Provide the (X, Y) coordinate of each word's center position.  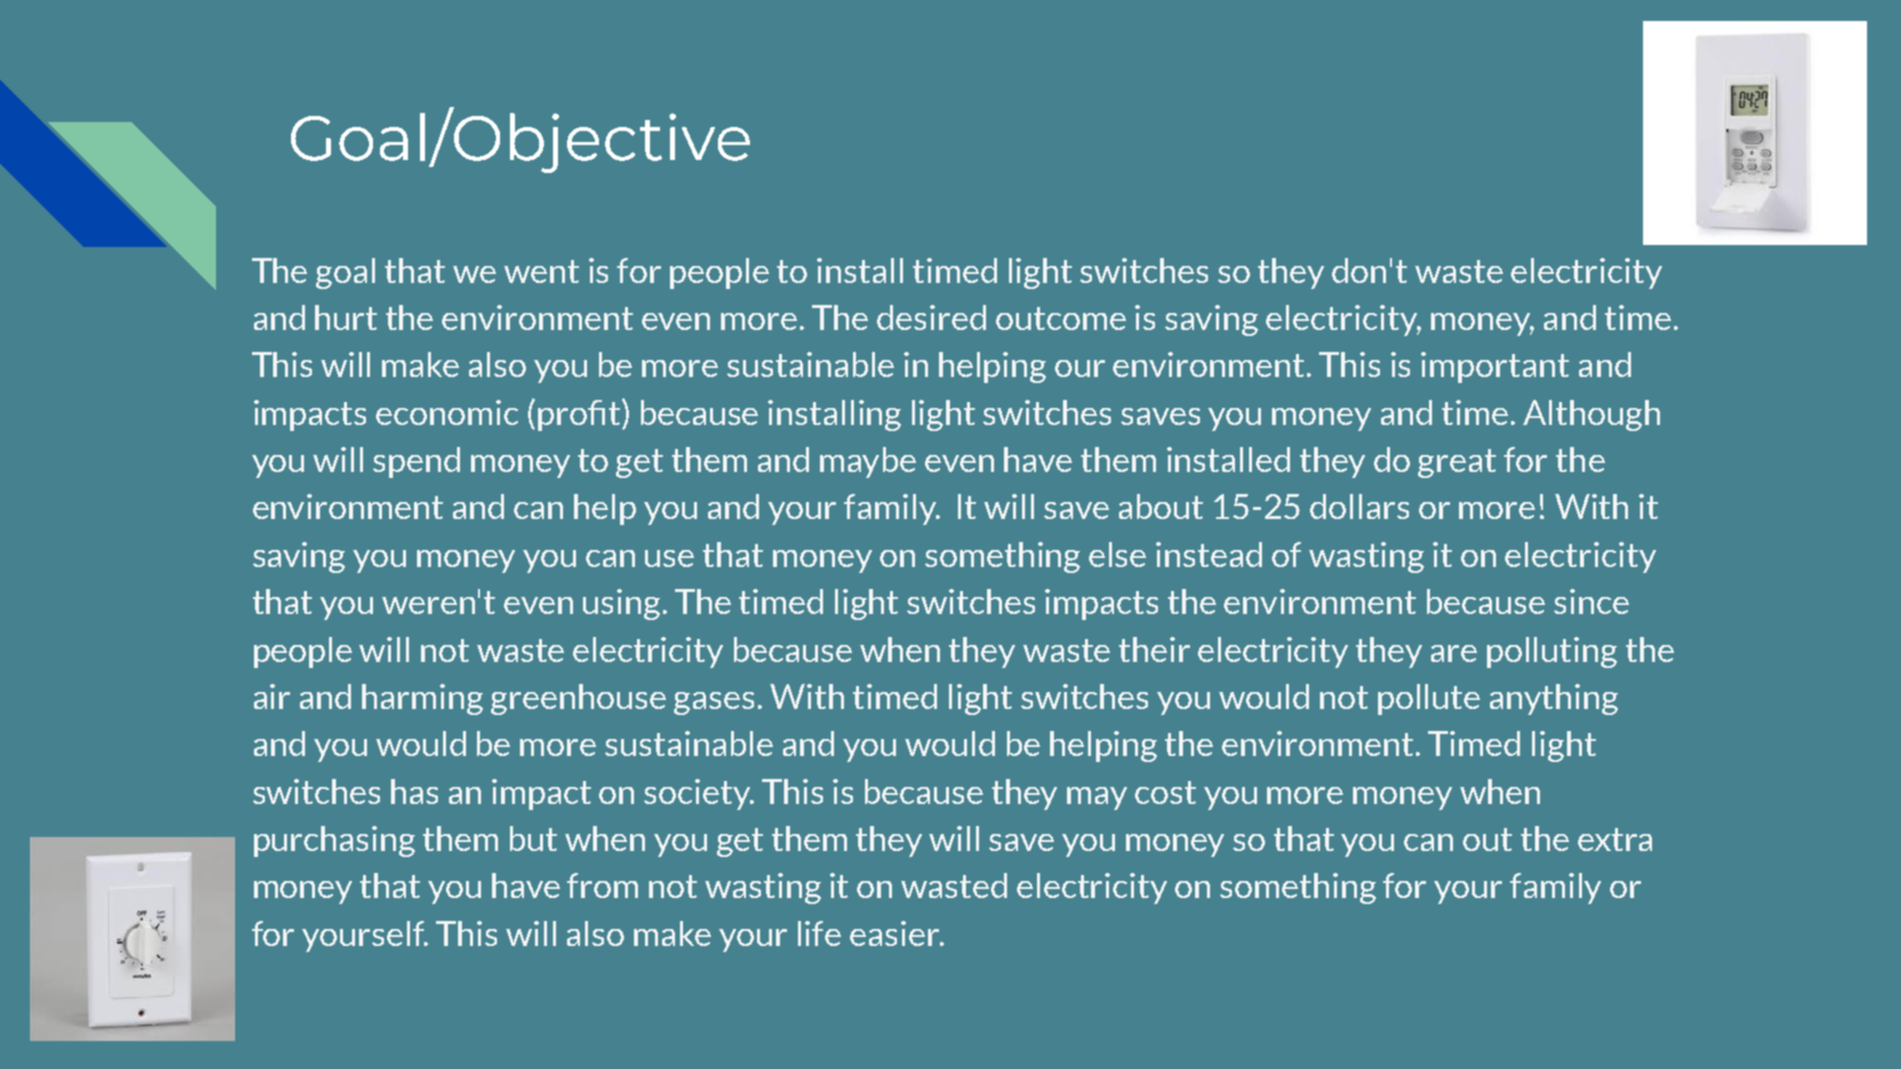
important (1495, 367)
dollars (1359, 506)
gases (714, 703)
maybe (868, 462)
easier (896, 933)
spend (416, 462)
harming (422, 699)
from (602, 885)
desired (931, 317)
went (541, 271)
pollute (1429, 699)
